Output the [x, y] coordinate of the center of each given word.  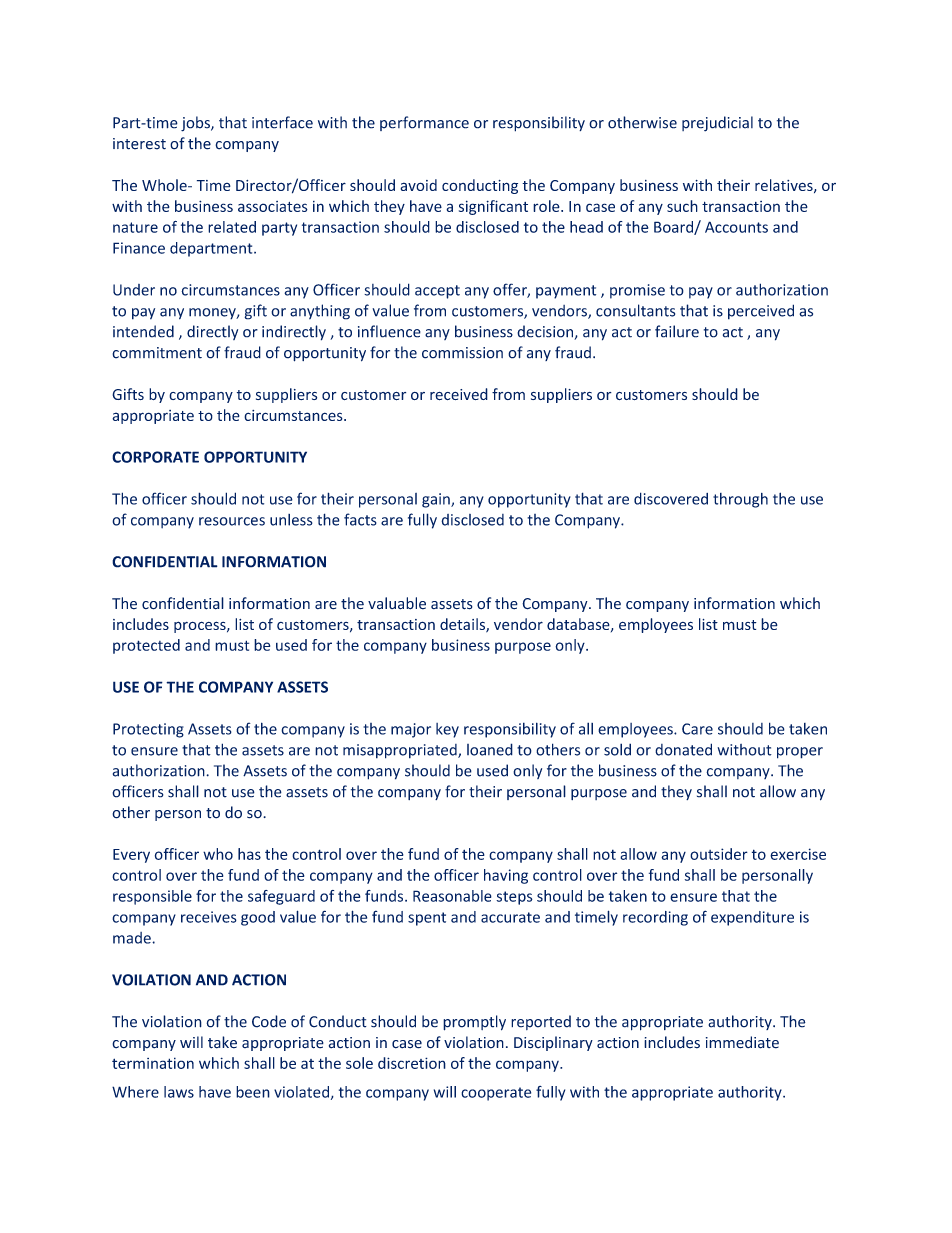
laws [179, 1092]
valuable [397, 603]
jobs [196, 124]
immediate [742, 1042]
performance [424, 123]
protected [146, 646]
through [740, 500]
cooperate [496, 1094]
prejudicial [717, 124]
